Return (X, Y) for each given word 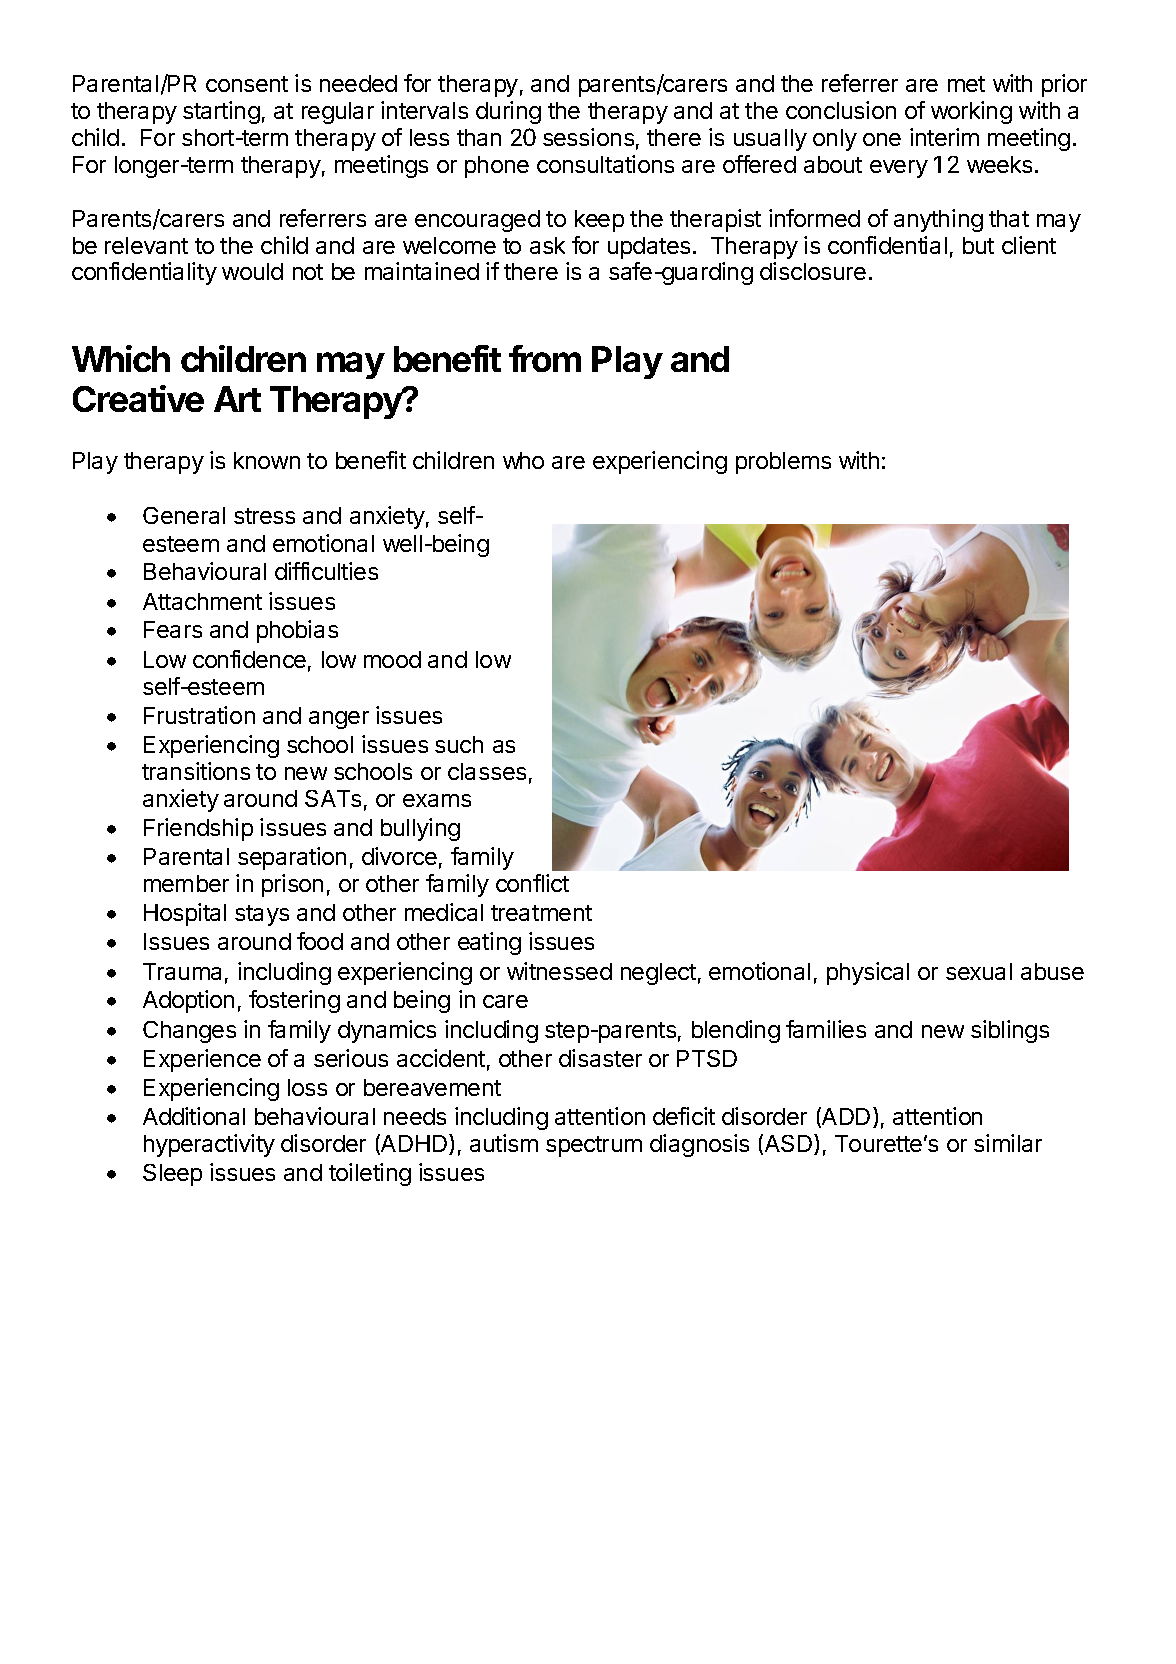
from (545, 358)
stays (262, 915)
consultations (605, 164)
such (459, 744)
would (252, 271)
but (978, 245)
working (971, 112)
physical (868, 973)
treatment (541, 913)
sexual (979, 971)
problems (783, 463)
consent (247, 84)
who (523, 460)
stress (264, 516)
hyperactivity (209, 1145)
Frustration (199, 715)
